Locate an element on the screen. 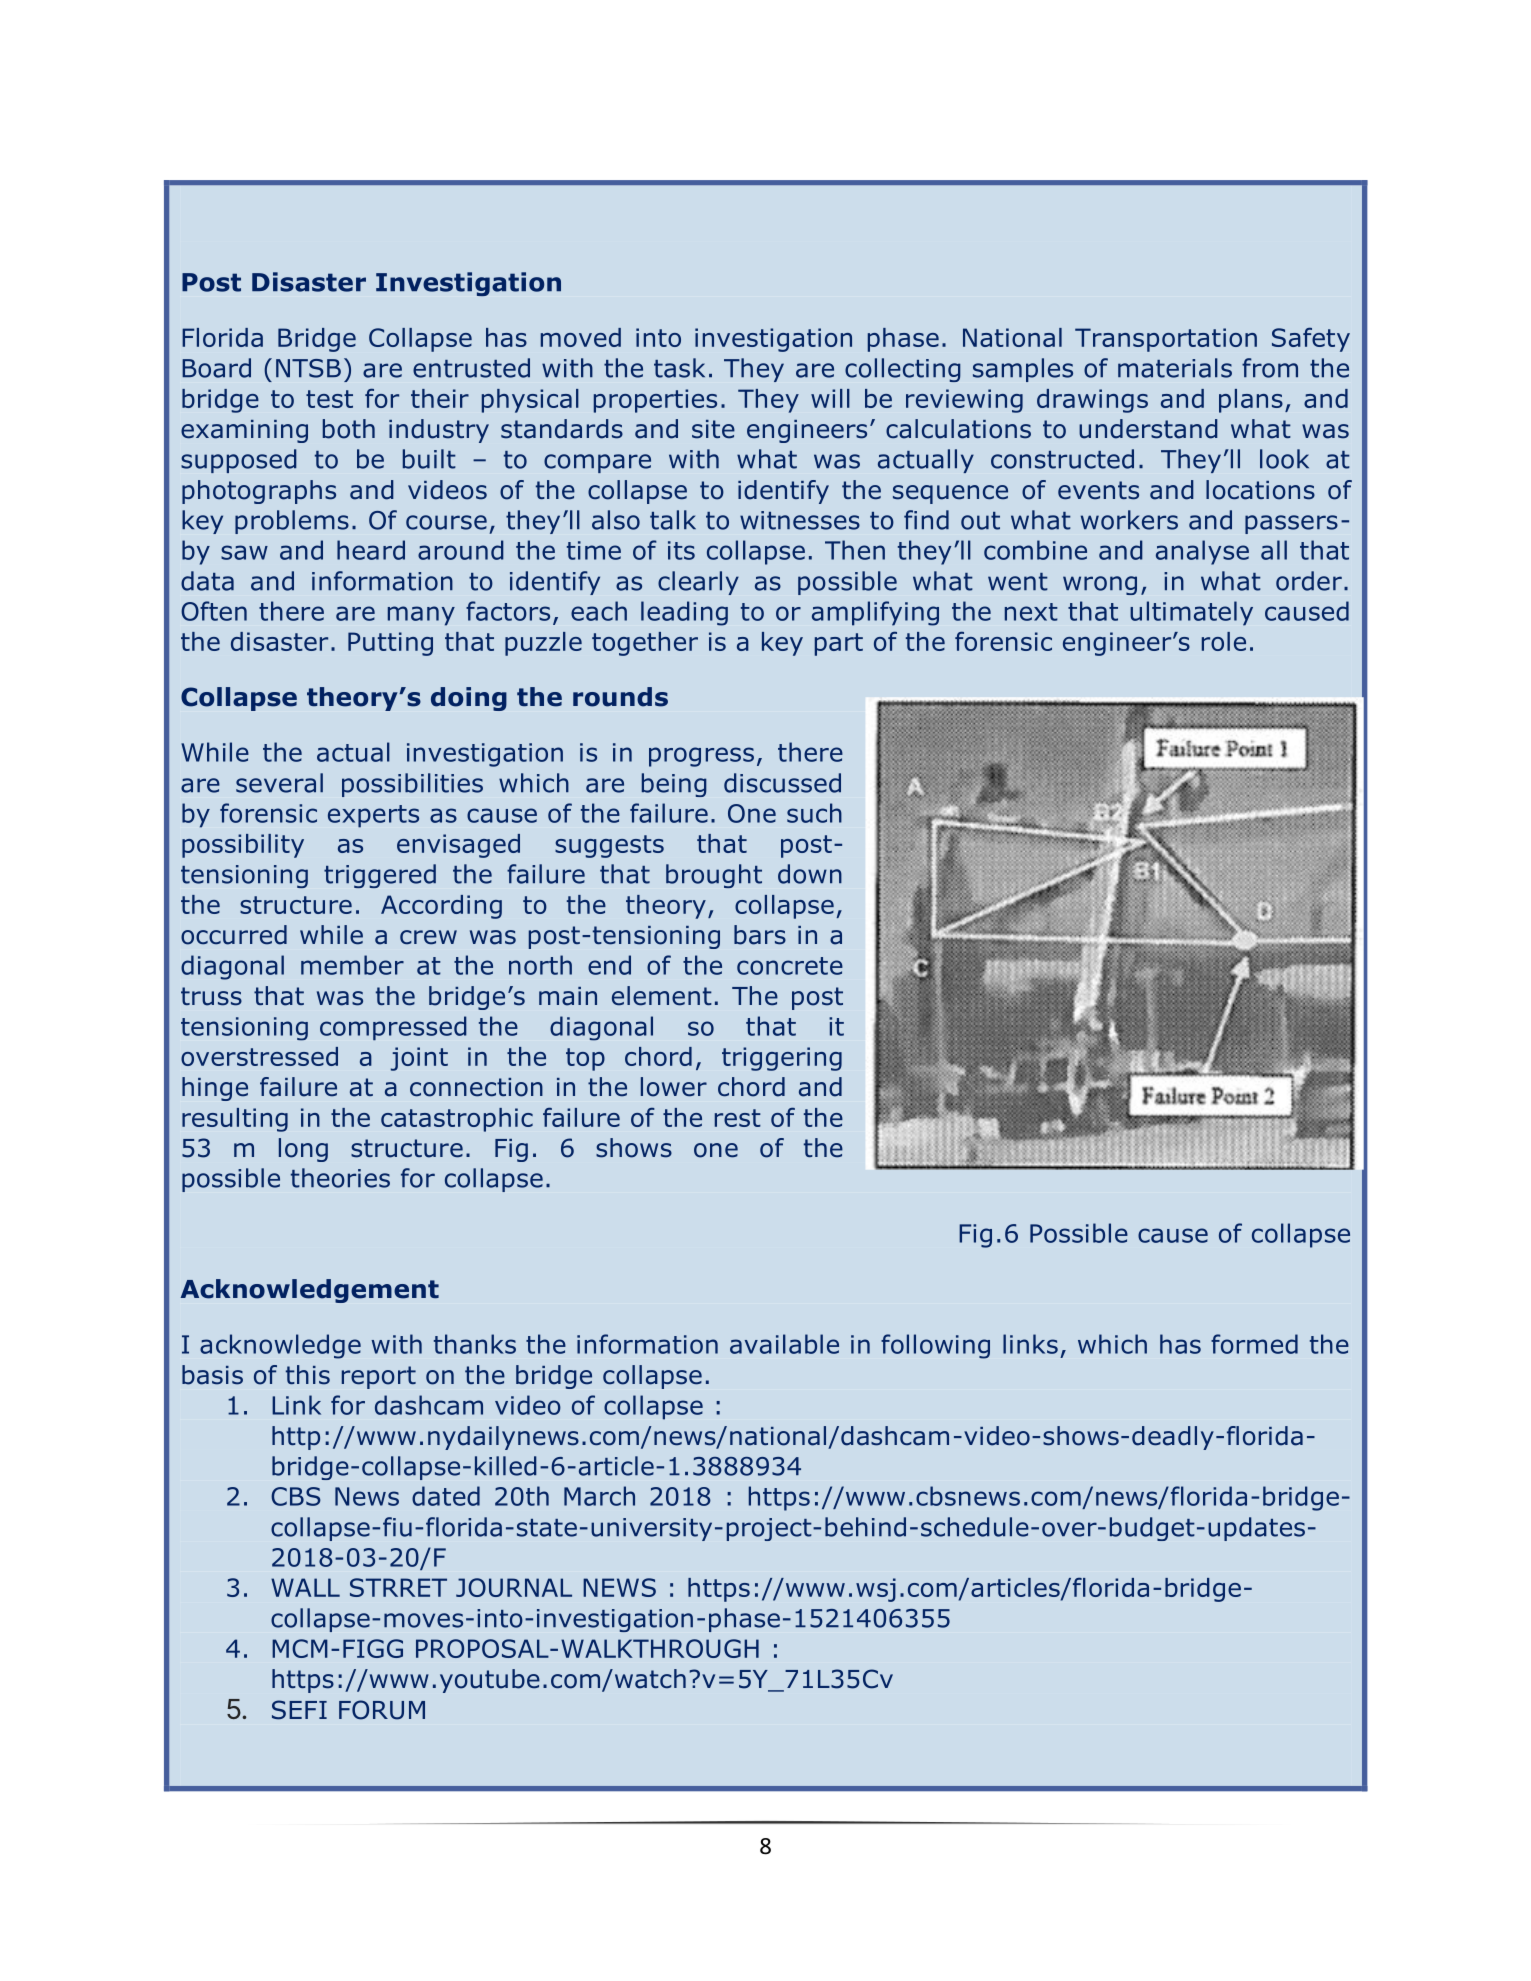 The width and height of the screenshot is (1531, 1981). FORUM is located at coordinates (382, 1710).
